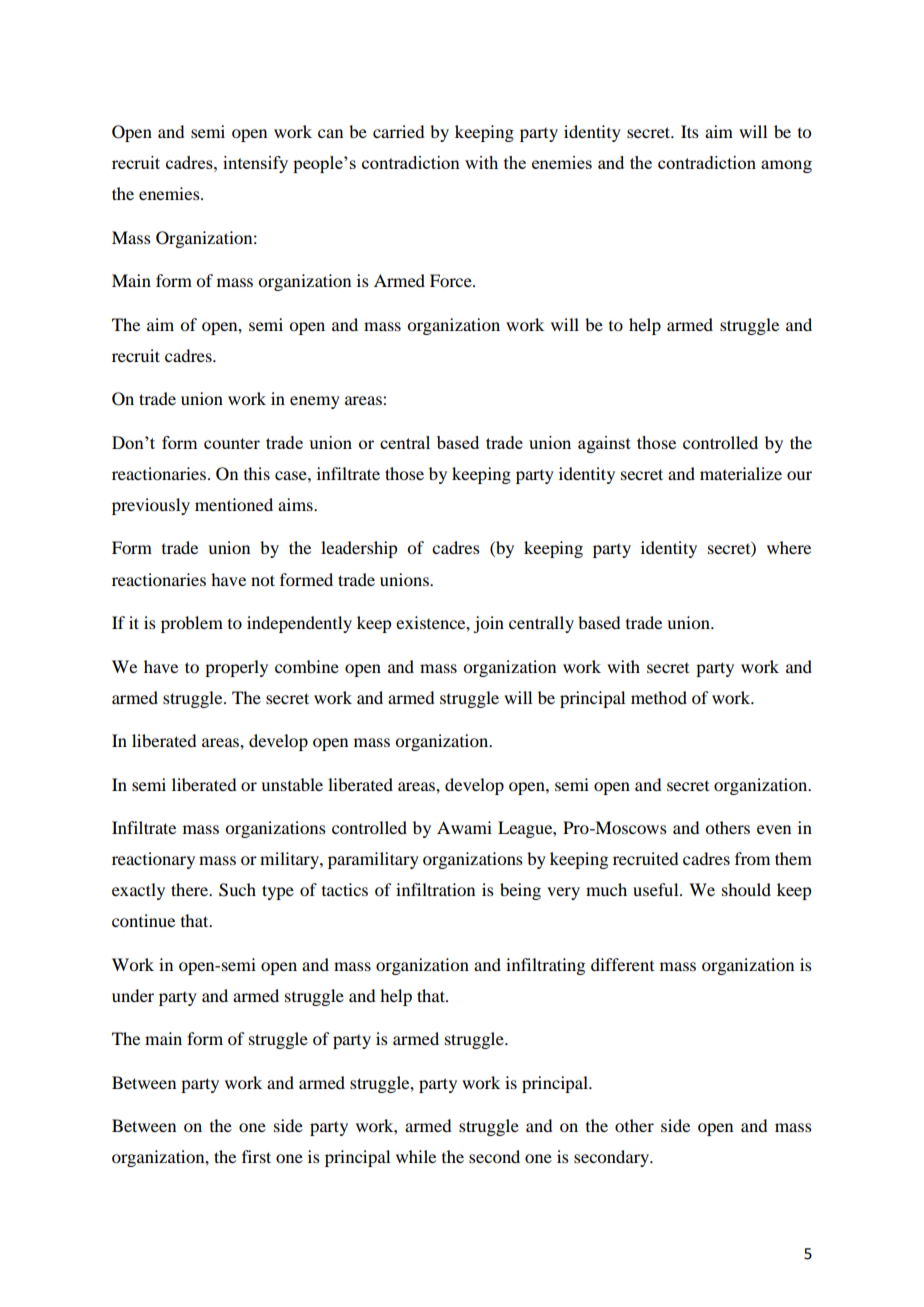 The width and height of the screenshot is (924, 1307). What do you see at coordinates (292, 784) in the screenshot?
I see `unstable` at bounding box center [292, 784].
